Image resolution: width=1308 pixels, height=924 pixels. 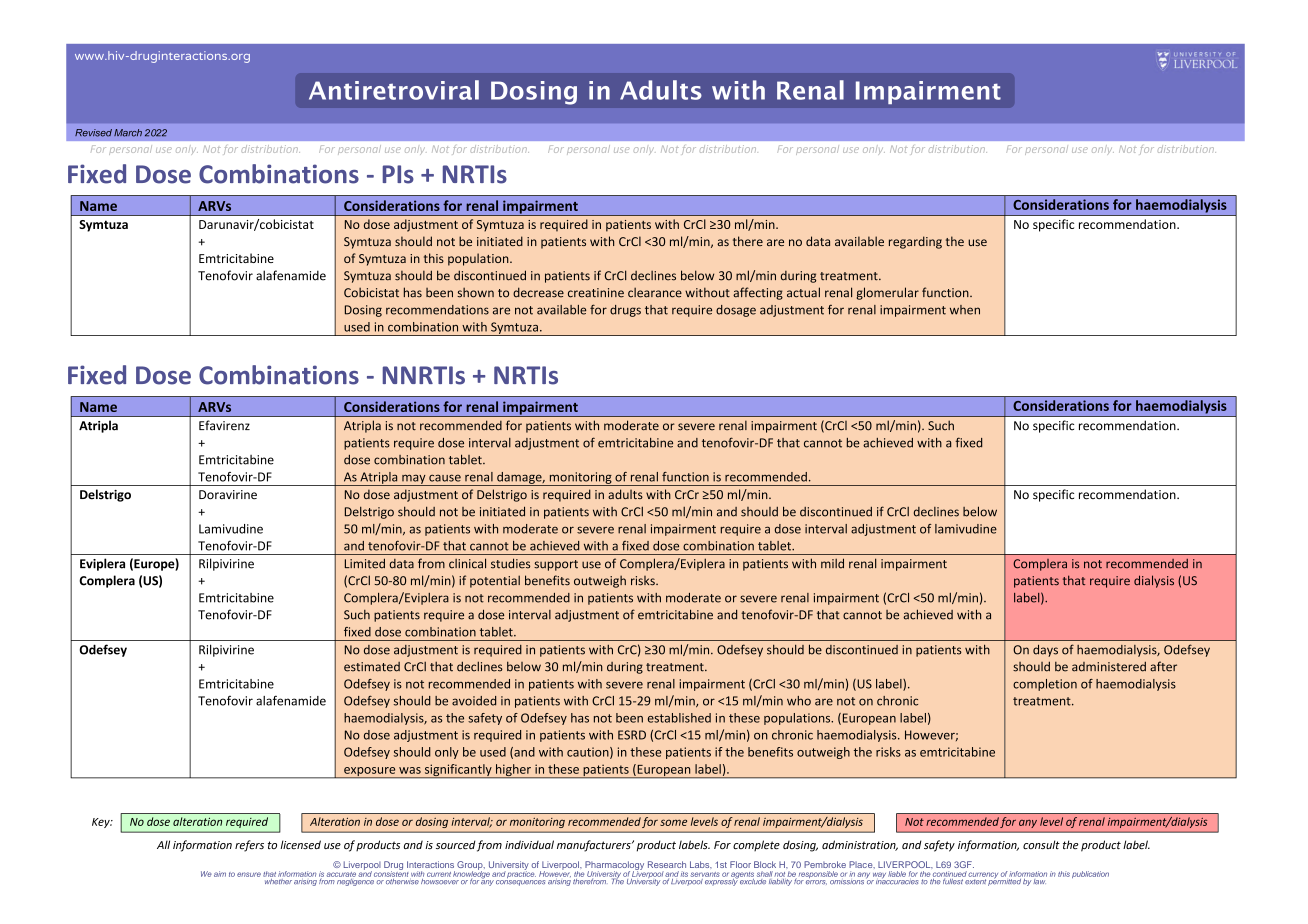 I want to click on Pharmacology, so click(x=614, y=866).
